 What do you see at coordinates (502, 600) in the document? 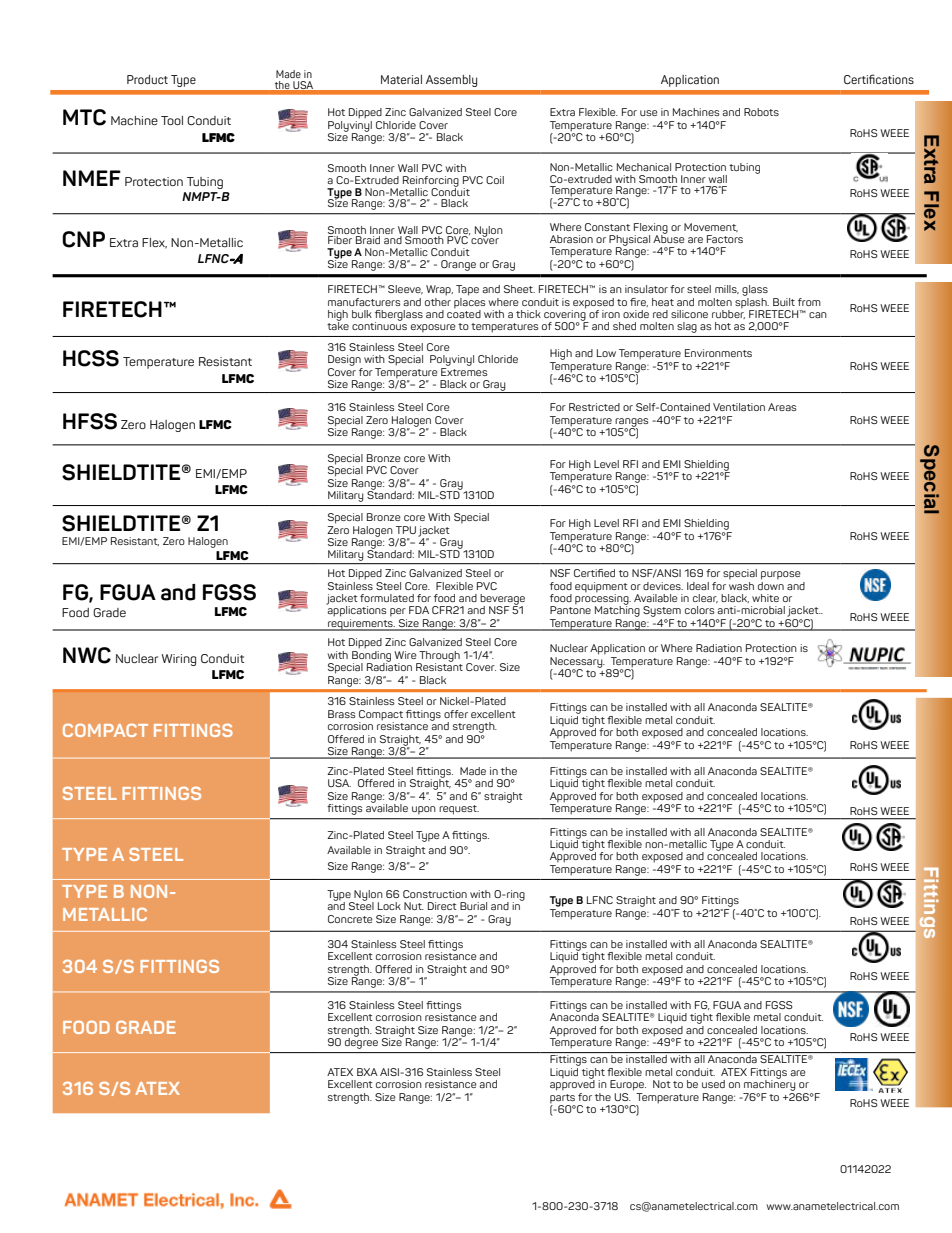
I see `beverage` at bounding box center [502, 600].
